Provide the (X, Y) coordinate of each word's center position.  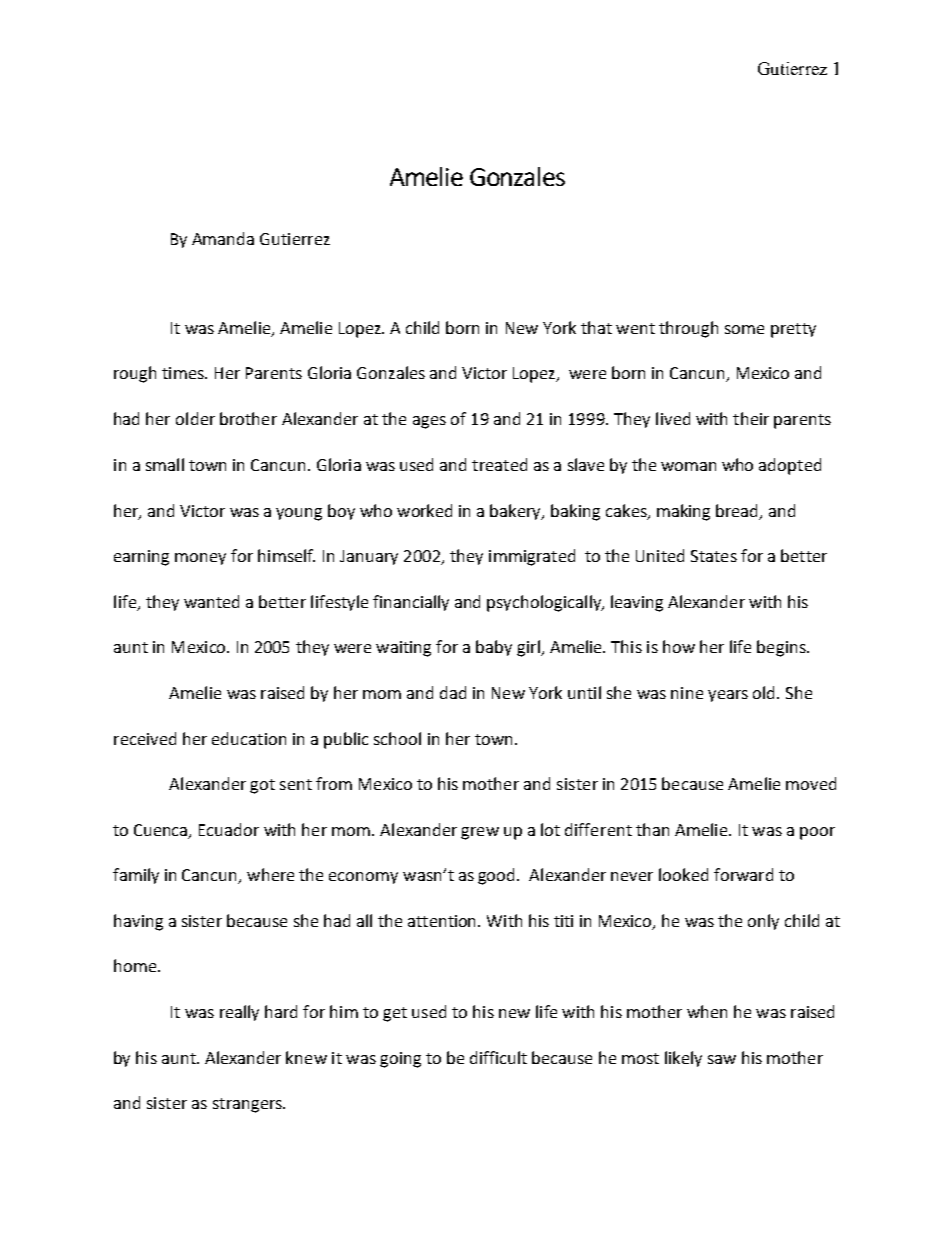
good (498, 876)
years (728, 696)
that (596, 327)
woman (688, 466)
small (165, 464)
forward (743, 874)
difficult (498, 1057)
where (270, 874)
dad (453, 692)
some (744, 329)
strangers (248, 1105)
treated (499, 464)
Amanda (223, 238)
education (249, 738)
